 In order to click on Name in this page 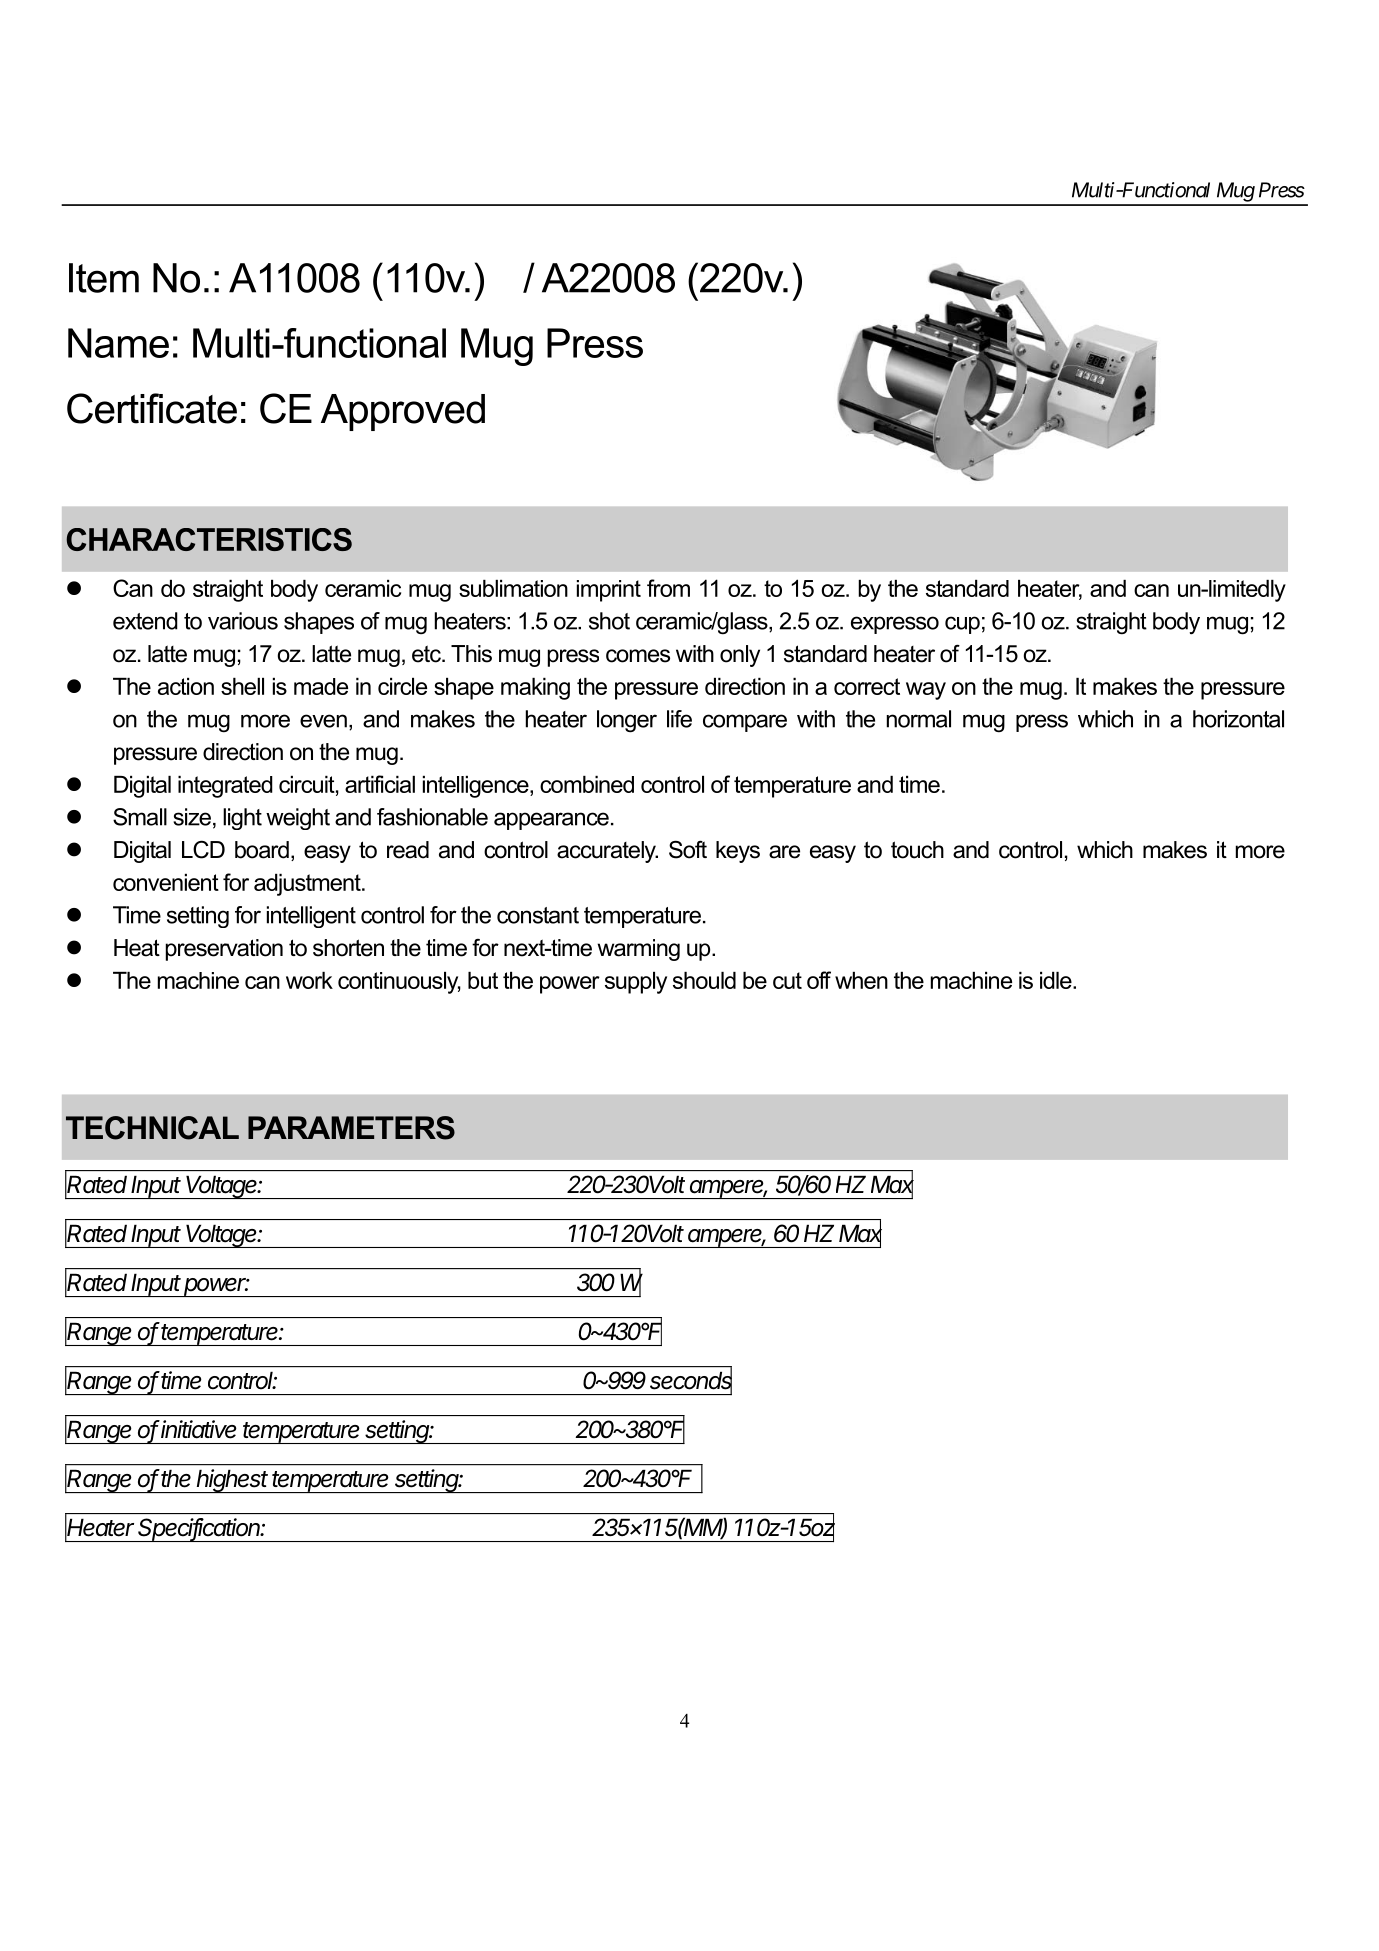, I will do `click(118, 343)`.
